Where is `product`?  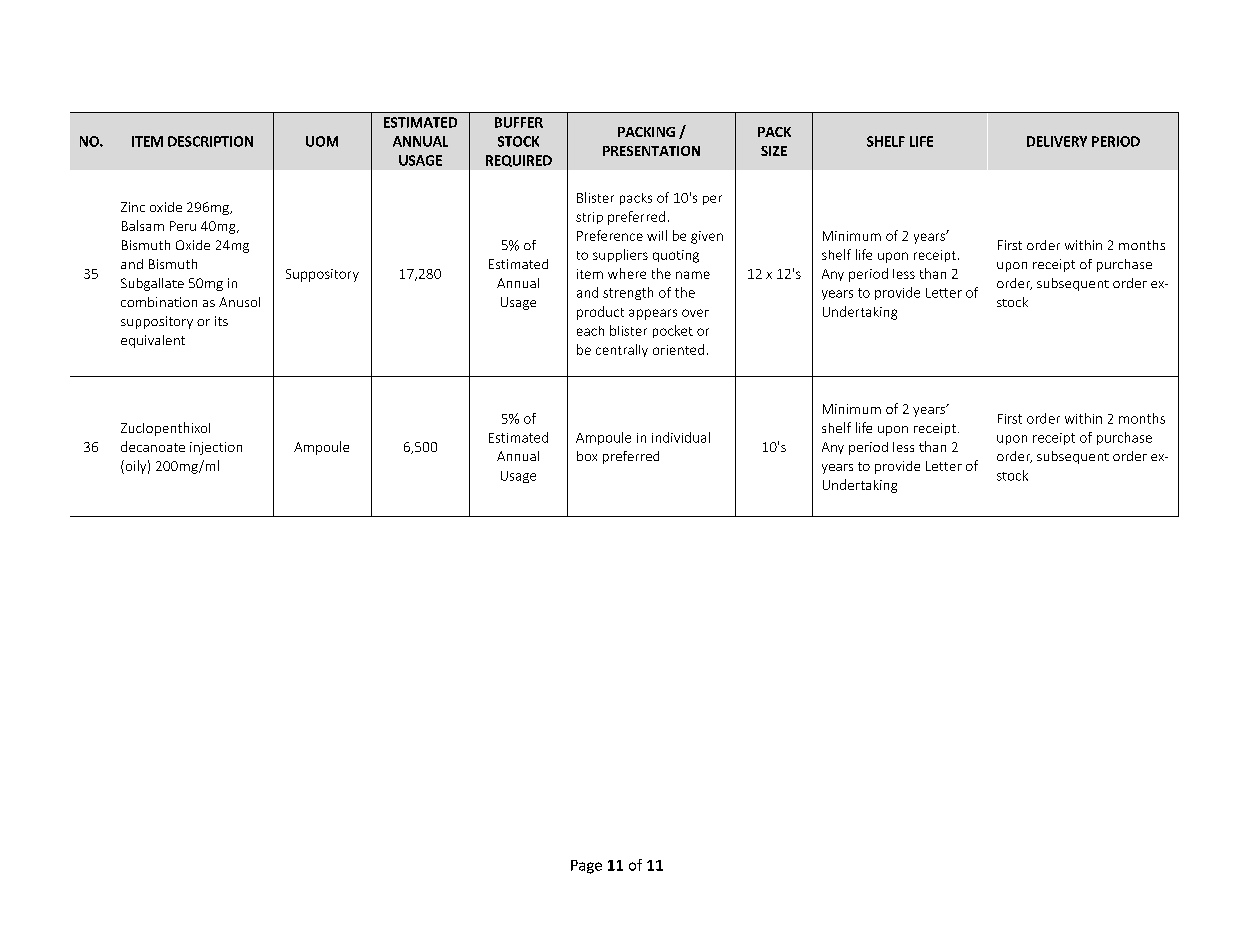 product is located at coordinates (600, 313).
